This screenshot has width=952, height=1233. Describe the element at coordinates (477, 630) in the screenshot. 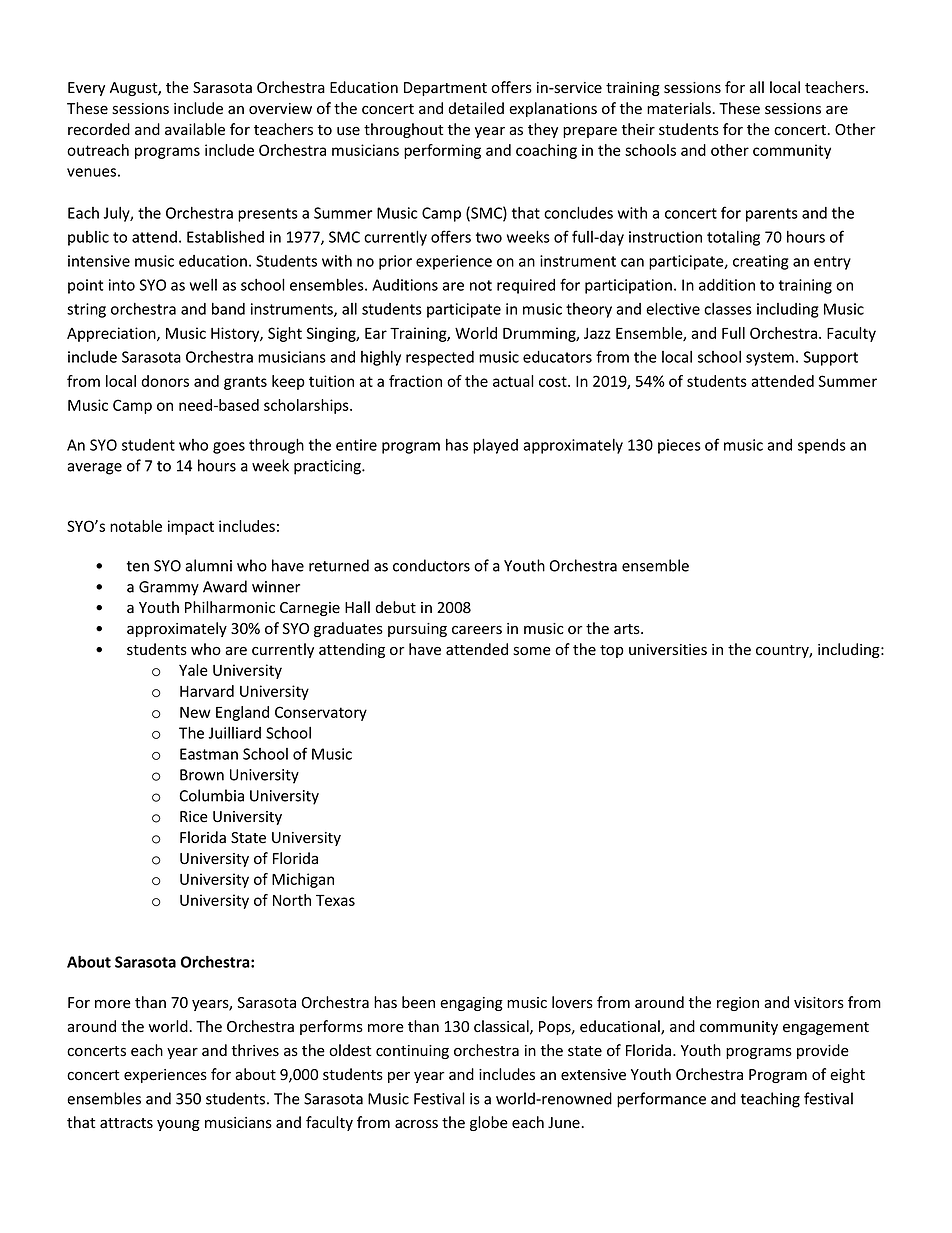

I see `careers` at that location.
